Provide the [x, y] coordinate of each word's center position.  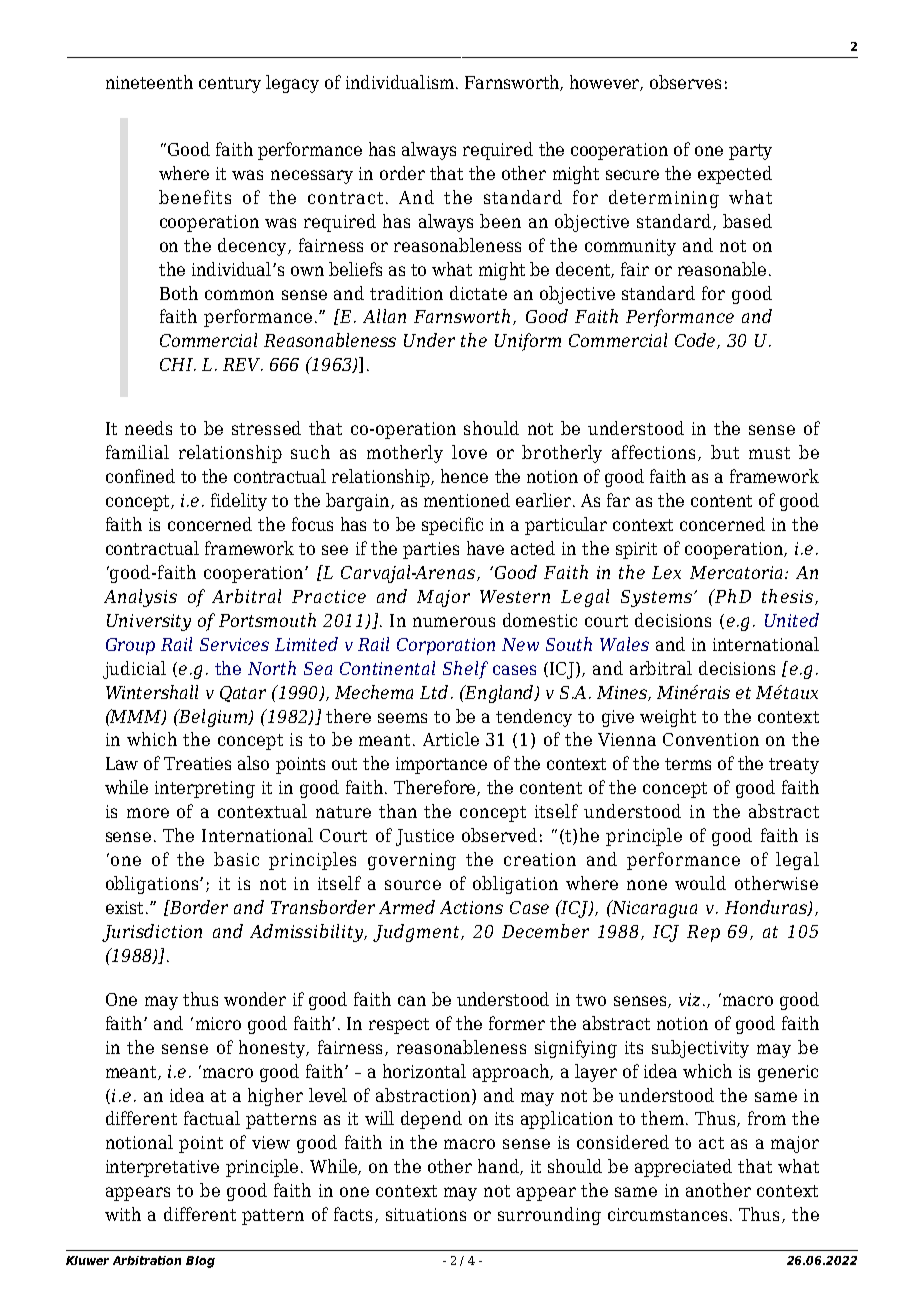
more [148, 813]
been [500, 221]
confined [140, 476]
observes [685, 82]
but [725, 452]
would [700, 883]
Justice [425, 837]
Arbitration [147, 1260]
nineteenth [149, 82]
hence [464, 476]
